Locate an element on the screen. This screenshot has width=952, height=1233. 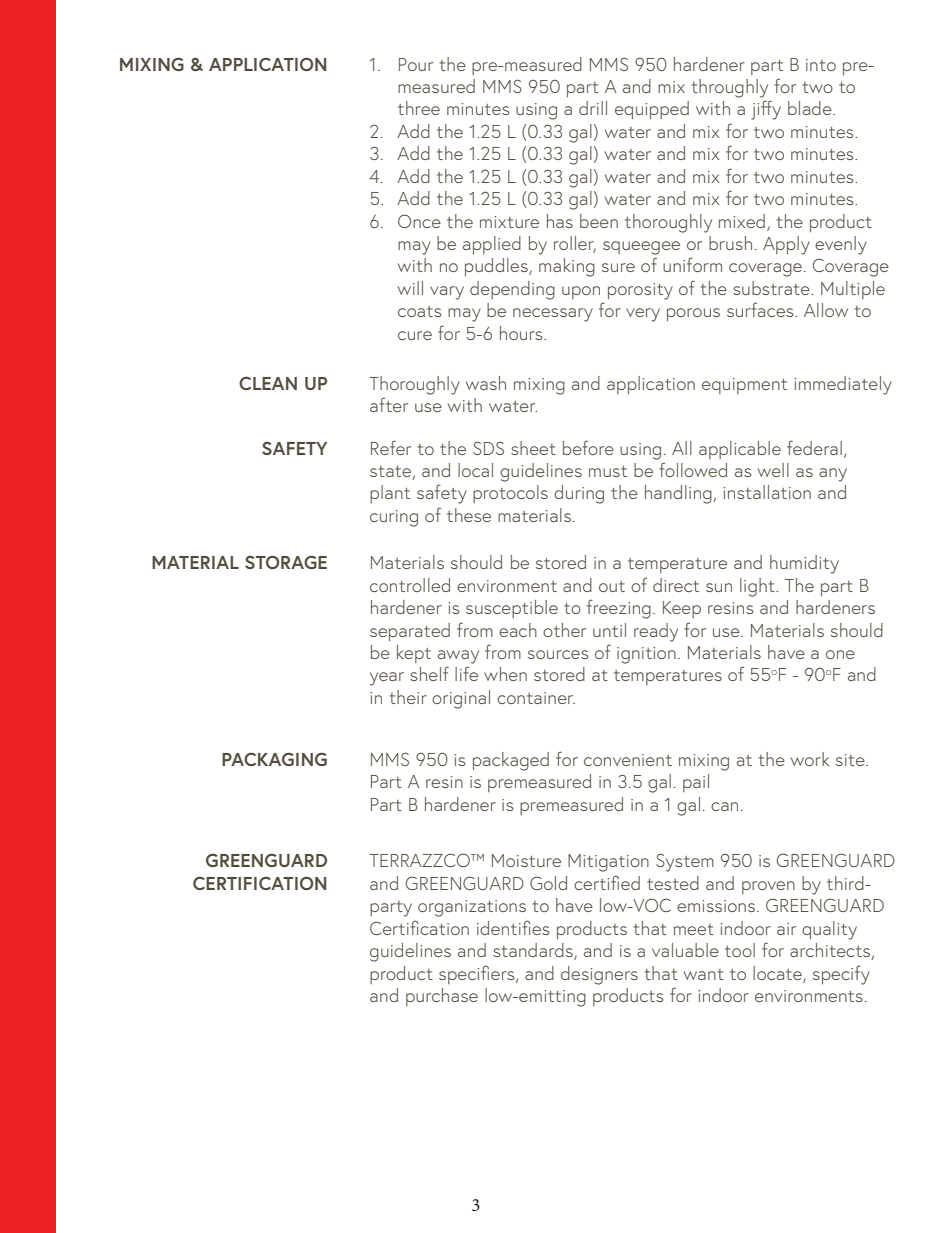
purchase is located at coordinates (442, 997).
